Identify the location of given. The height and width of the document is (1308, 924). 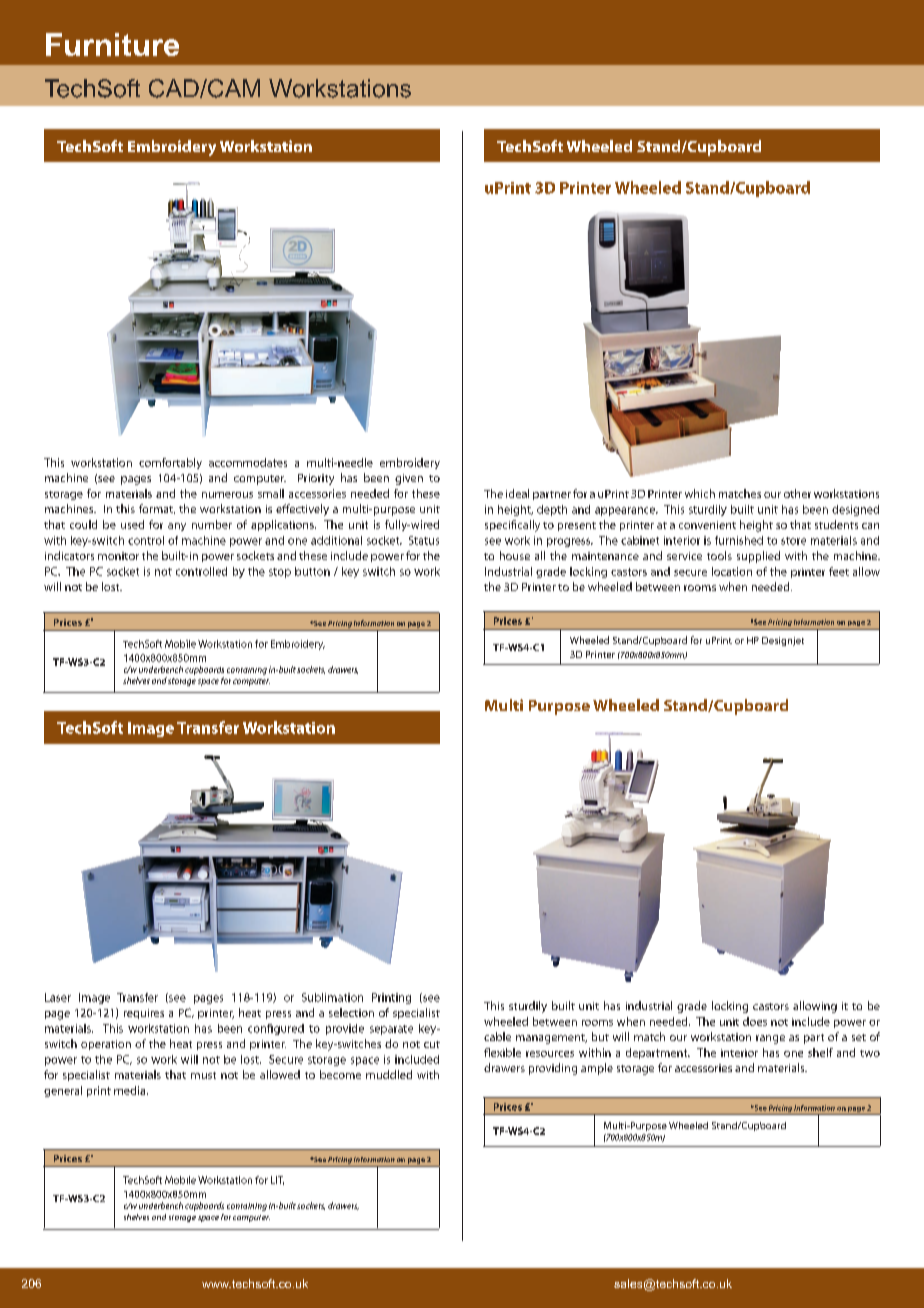
(409, 479).
